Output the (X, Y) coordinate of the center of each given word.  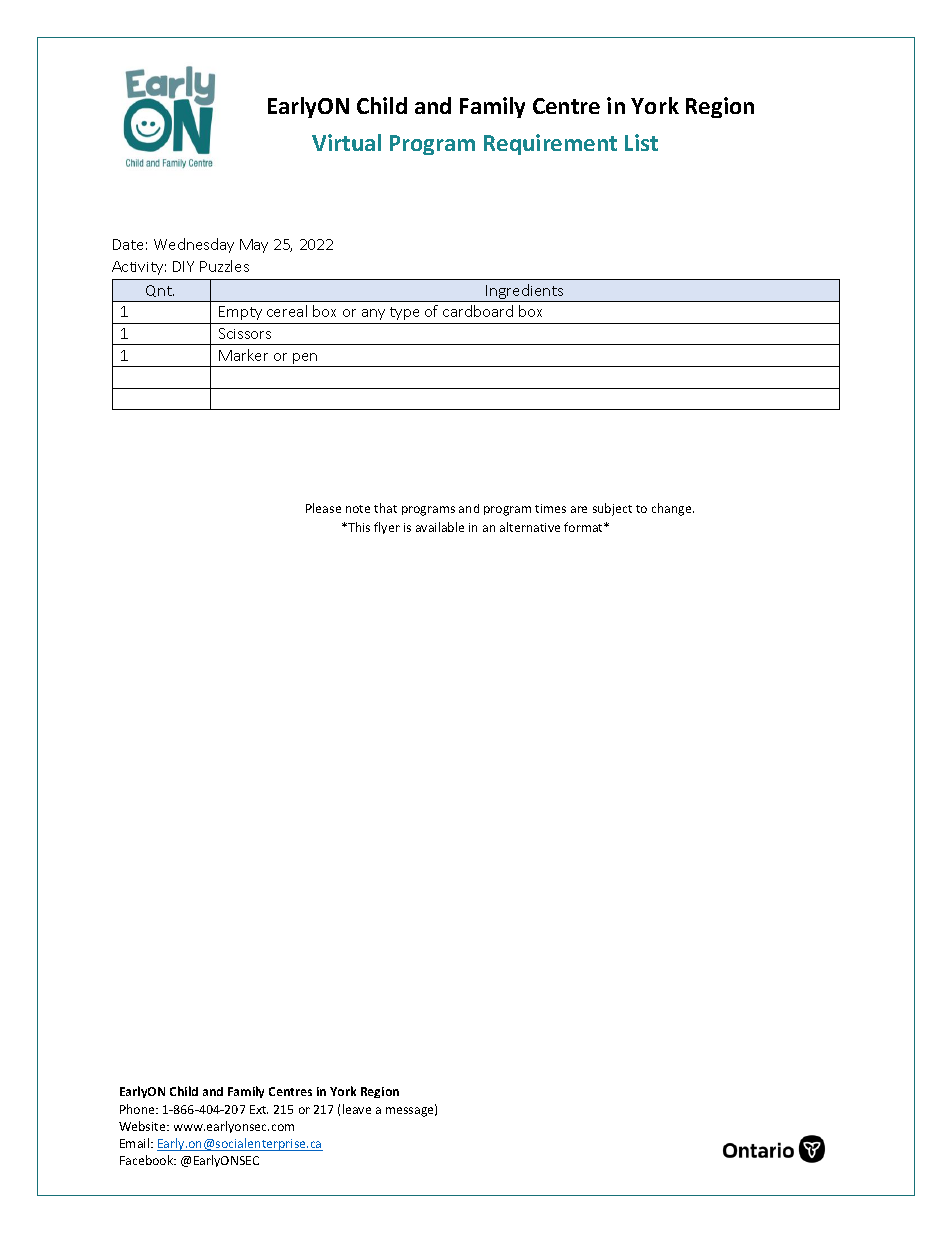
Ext (259, 1109)
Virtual (346, 142)
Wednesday (194, 245)
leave (357, 1109)
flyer (387, 528)
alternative (530, 527)
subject (612, 509)
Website (143, 1126)
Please (323, 508)
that (385, 508)
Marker (243, 355)
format (585, 527)
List (641, 142)
